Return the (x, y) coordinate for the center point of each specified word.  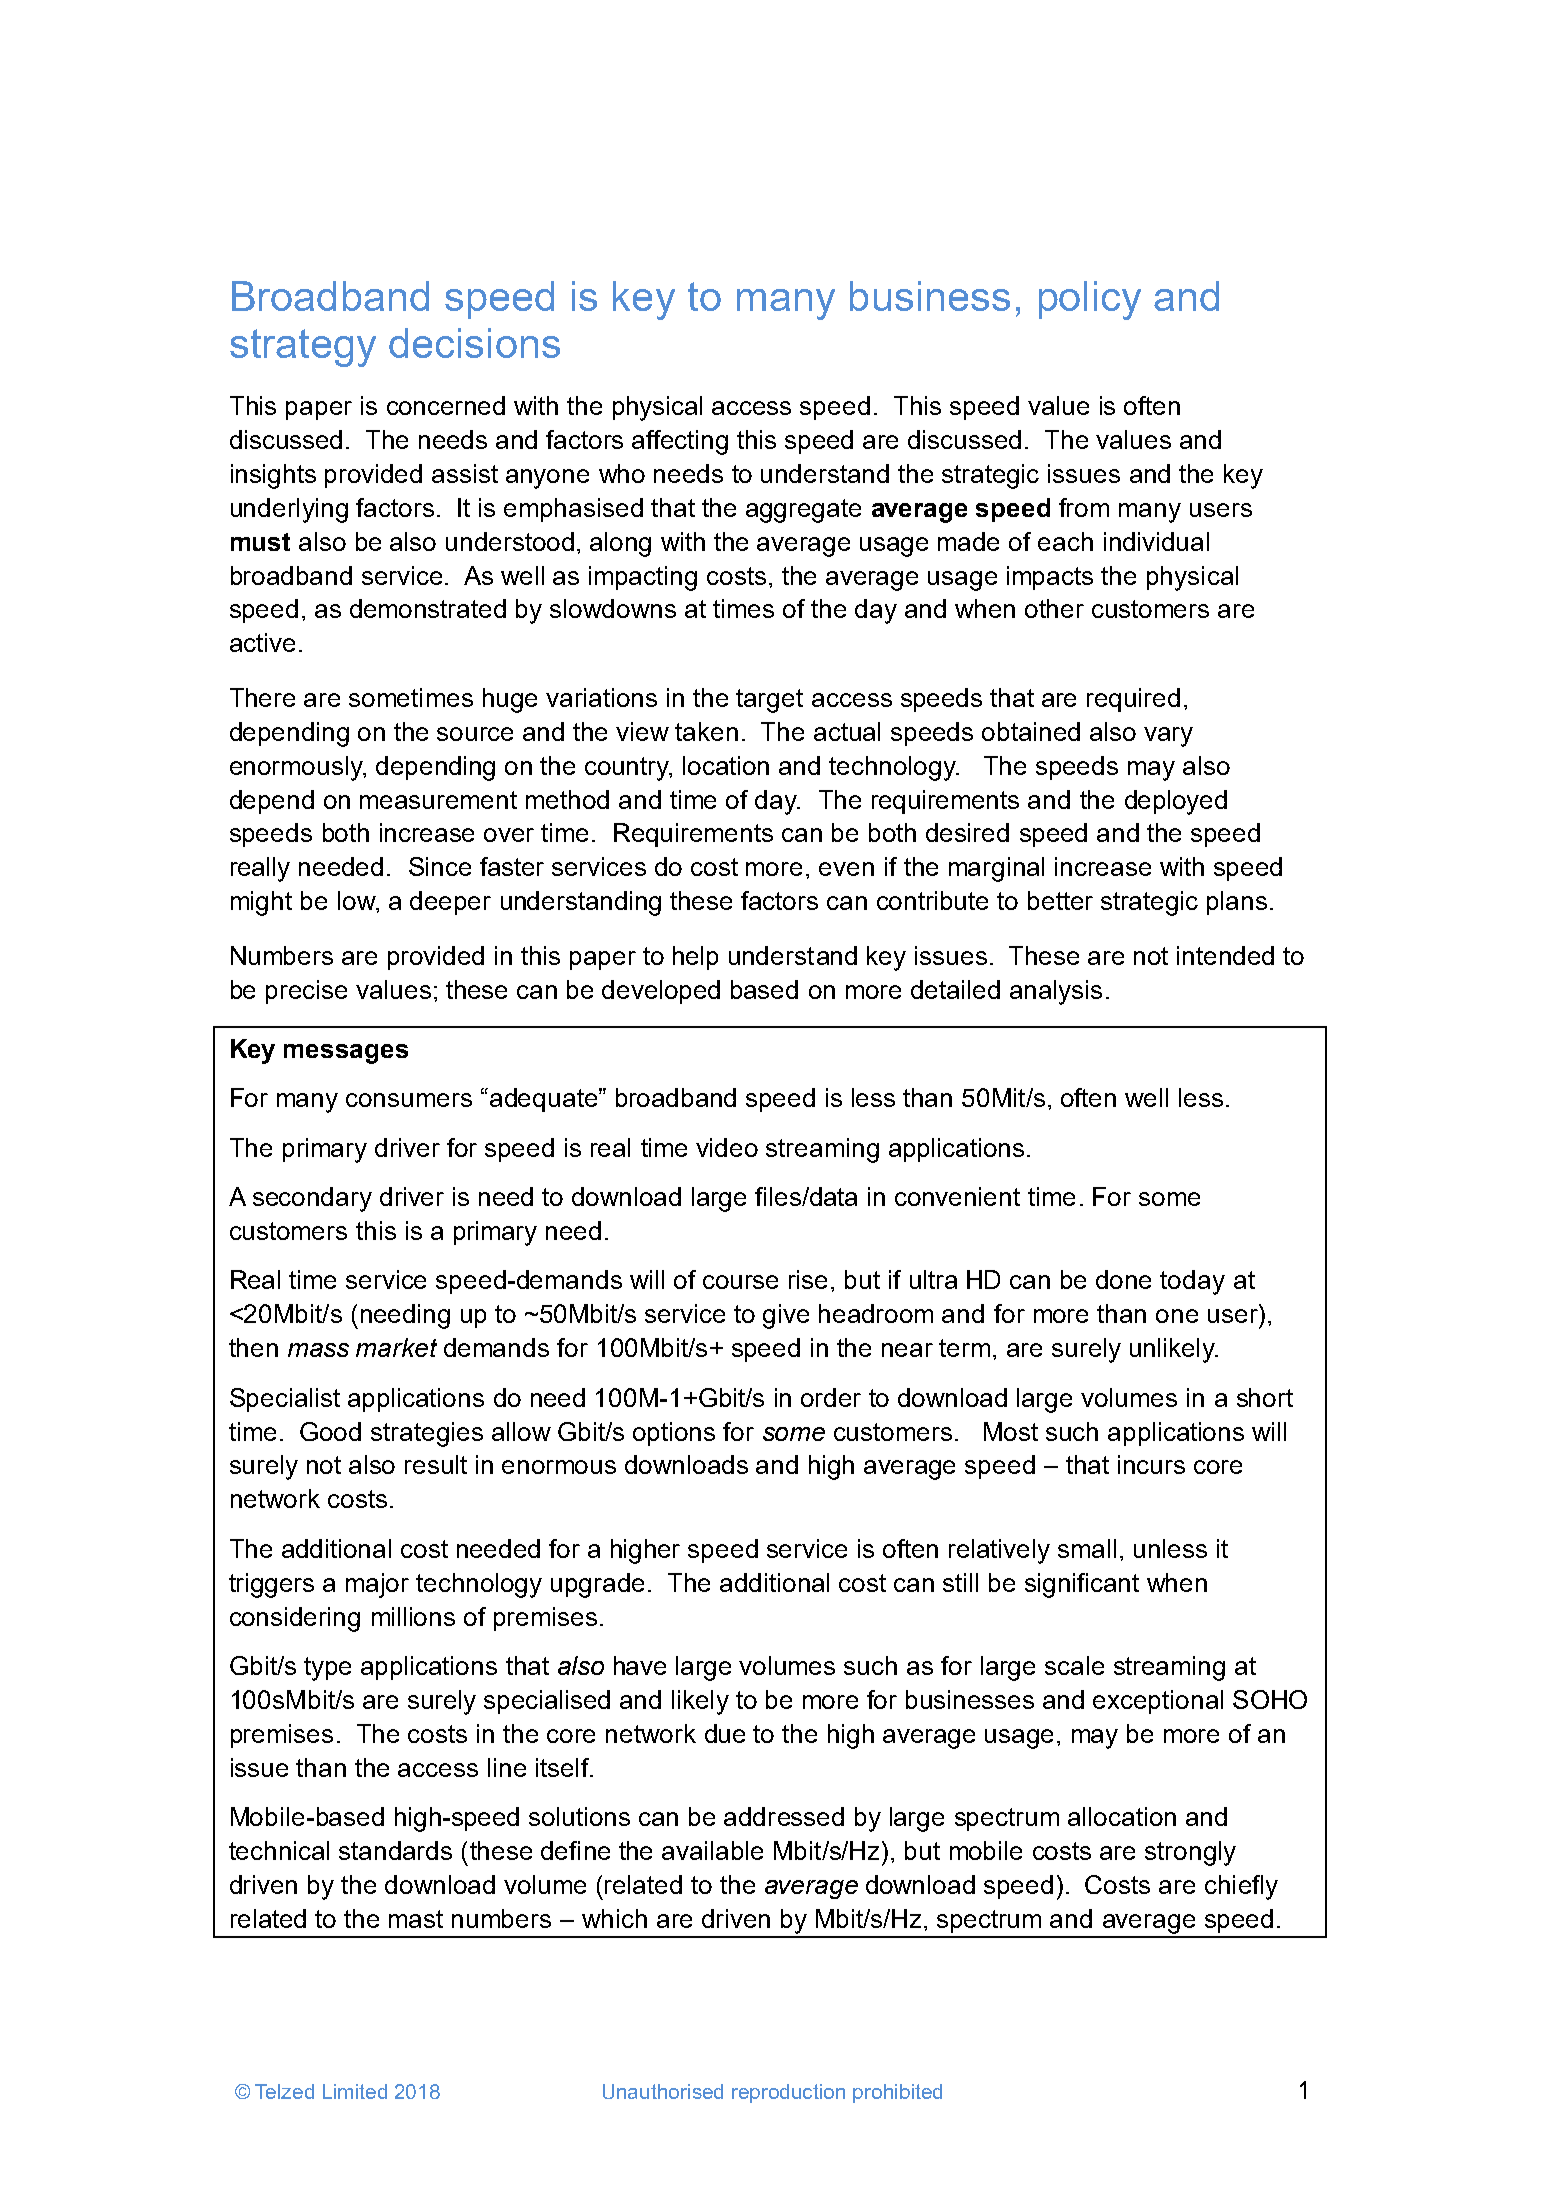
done (1123, 1279)
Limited (355, 2091)
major (377, 1585)
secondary (312, 1199)
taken (706, 731)
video (727, 1147)
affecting (680, 442)
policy (1090, 300)
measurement (438, 800)
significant (1082, 1585)
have (640, 1665)
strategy (303, 348)
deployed (1176, 802)
